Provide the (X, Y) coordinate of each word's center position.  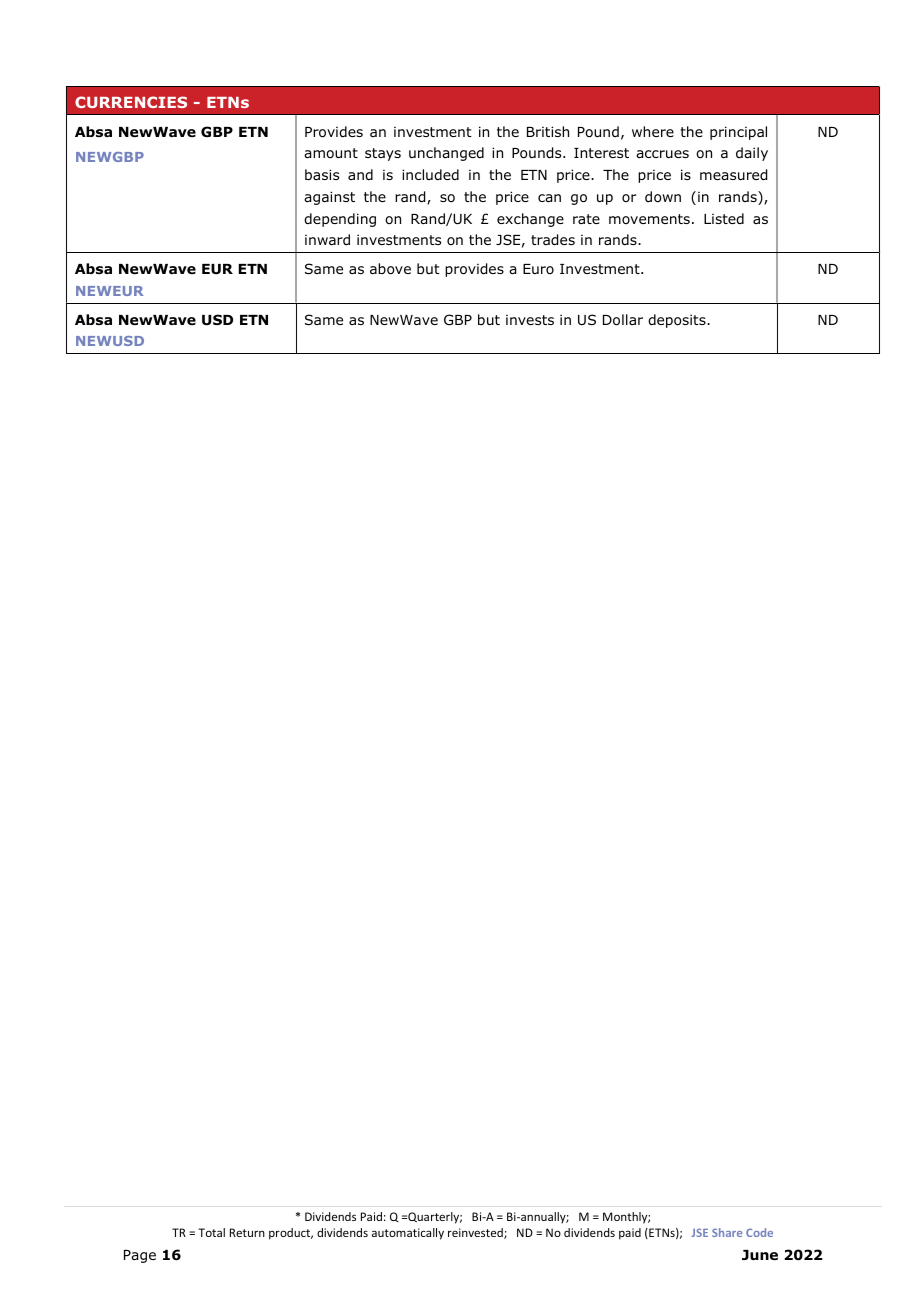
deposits (678, 321)
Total (211, 1232)
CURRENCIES (131, 102)
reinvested (476, 1233)
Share (727, 1232)
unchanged (446, 154)
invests (530, 320)
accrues (662, 154)
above (390, 269)
